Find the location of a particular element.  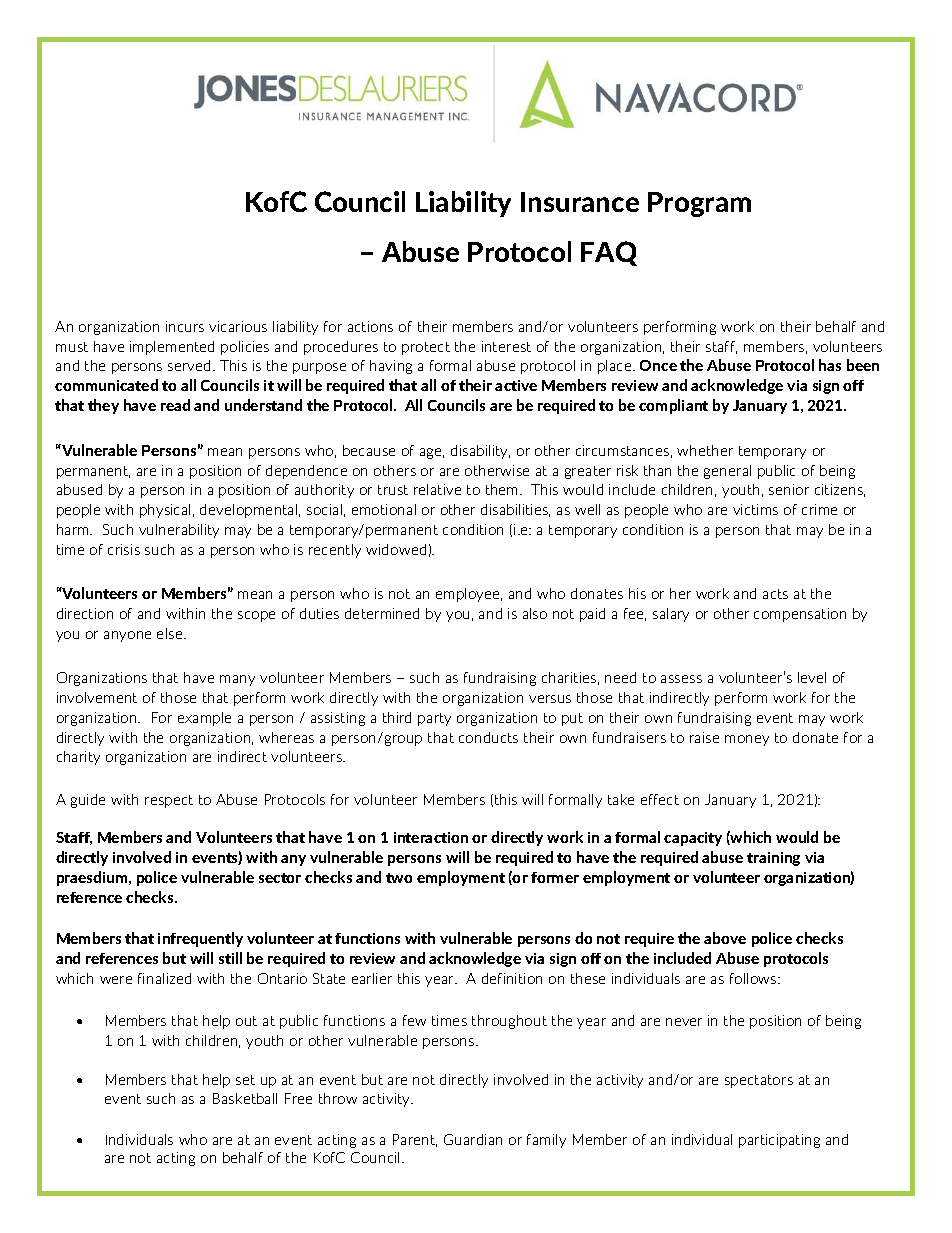

incurs is located at coordinates (185, 326).
